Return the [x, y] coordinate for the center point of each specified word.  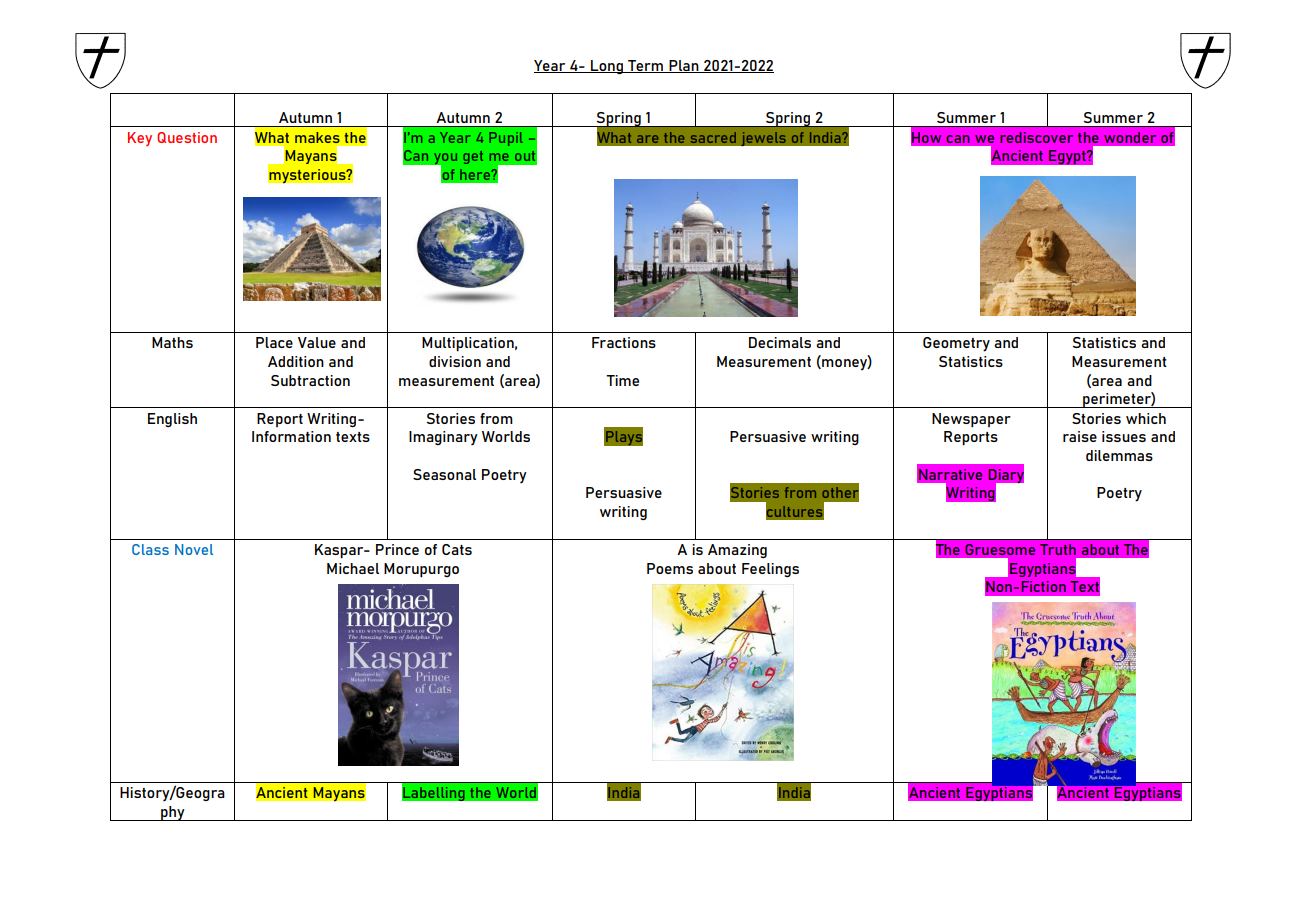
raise [1080, 436]
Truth [1058, 549]
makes [317, 137]
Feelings [770, 570]
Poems [670, 568]
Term [645, 66]
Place [274, 342]
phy [173, 813]
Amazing [737, 551]
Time [622, 380]
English [172, 420]
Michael [353, 568]
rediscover [1036, 137]
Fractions [624, 342]
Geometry [956, 344]
